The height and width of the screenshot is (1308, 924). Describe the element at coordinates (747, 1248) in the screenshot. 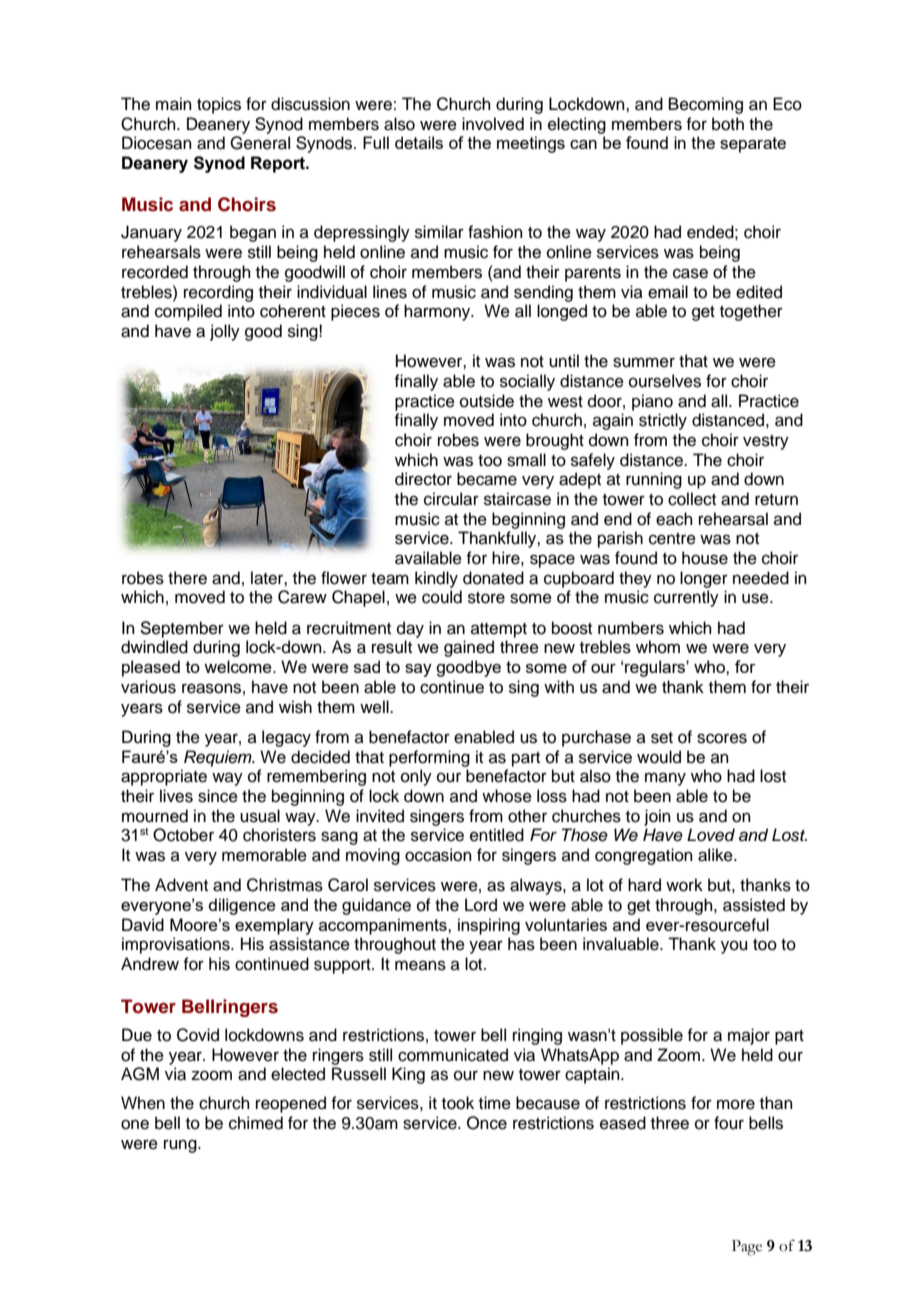

I see `Page` at that location.
